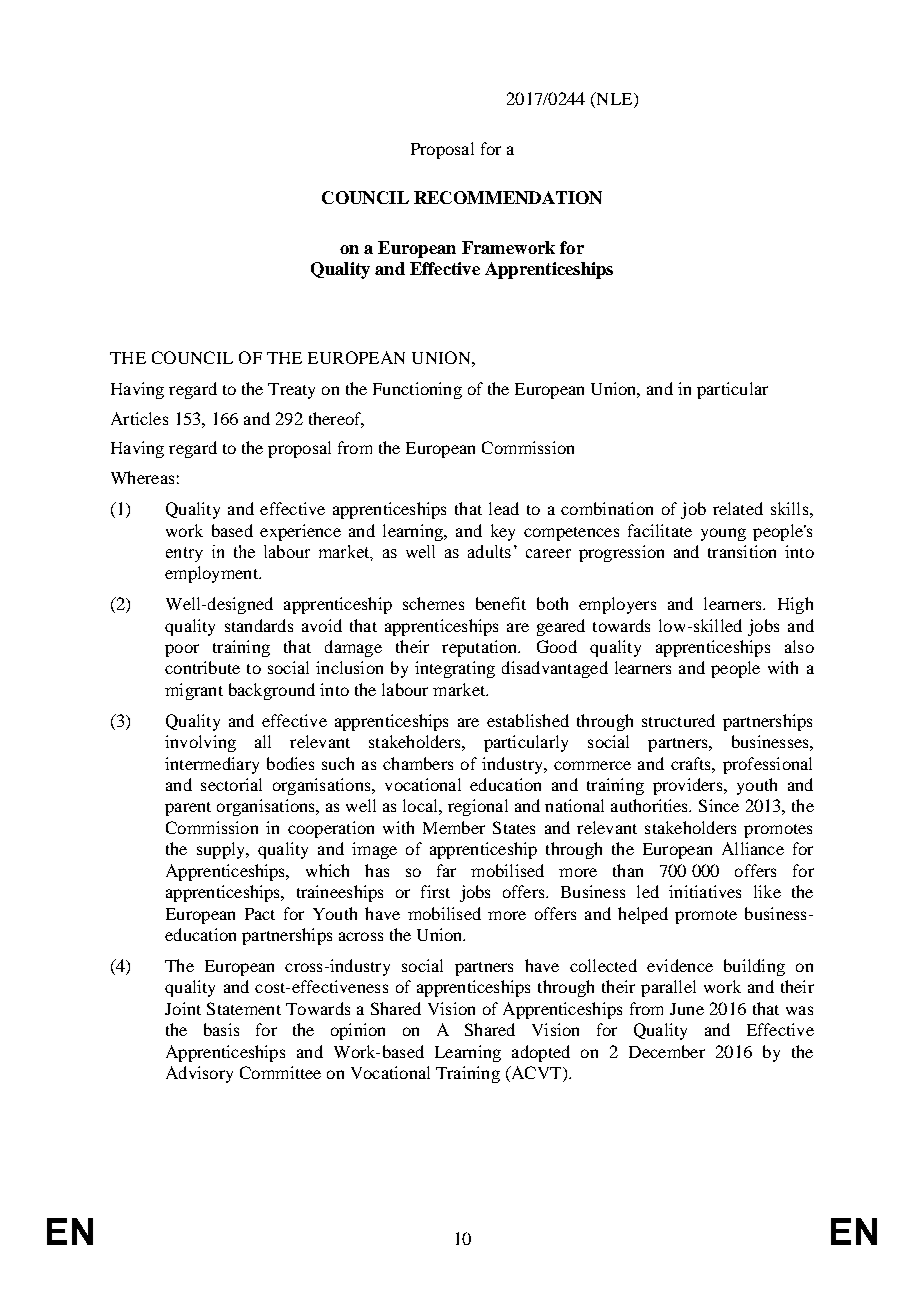  I want to click on established, so click(528, 720).
